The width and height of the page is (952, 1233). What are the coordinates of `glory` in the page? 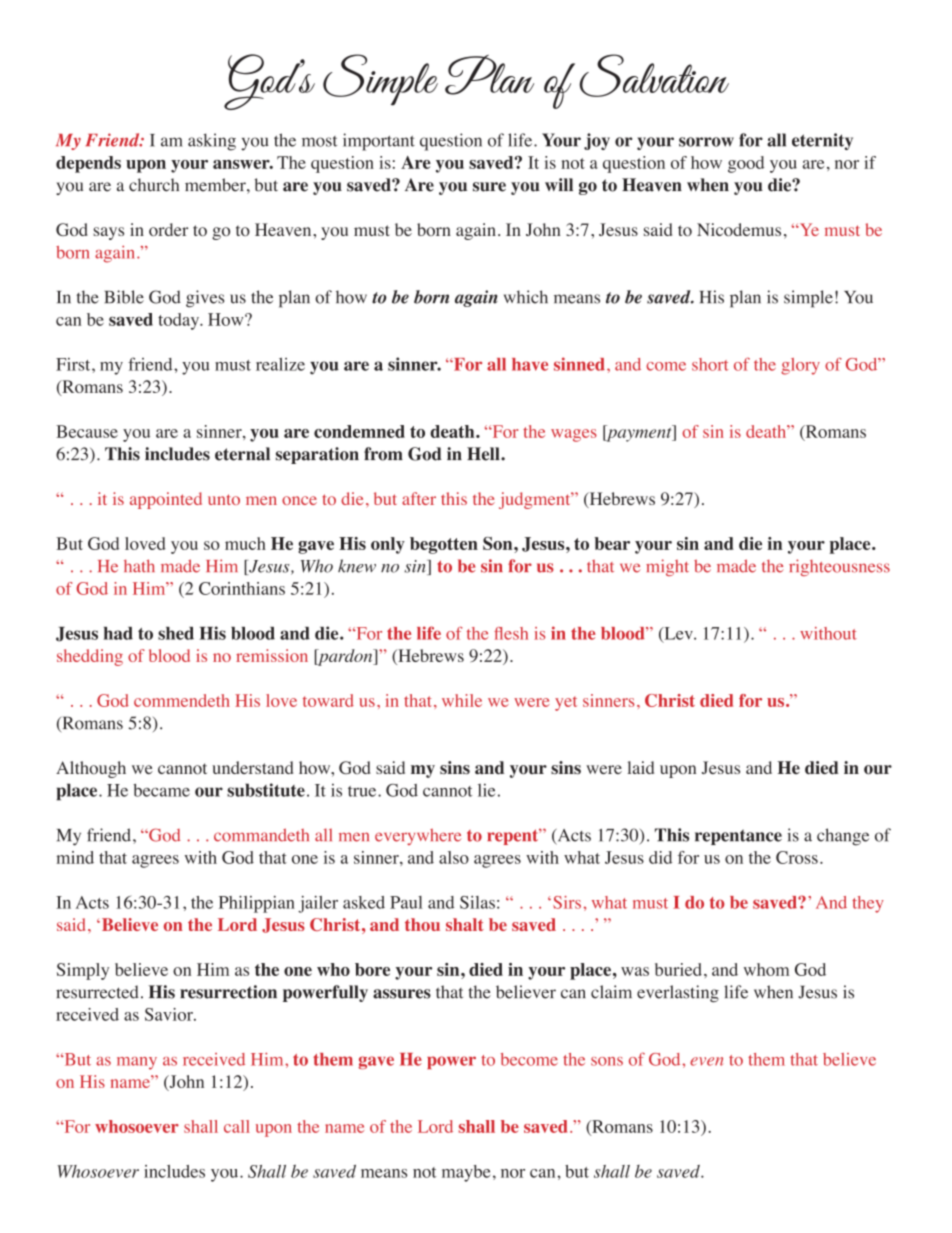 It's located at (800, 366).
